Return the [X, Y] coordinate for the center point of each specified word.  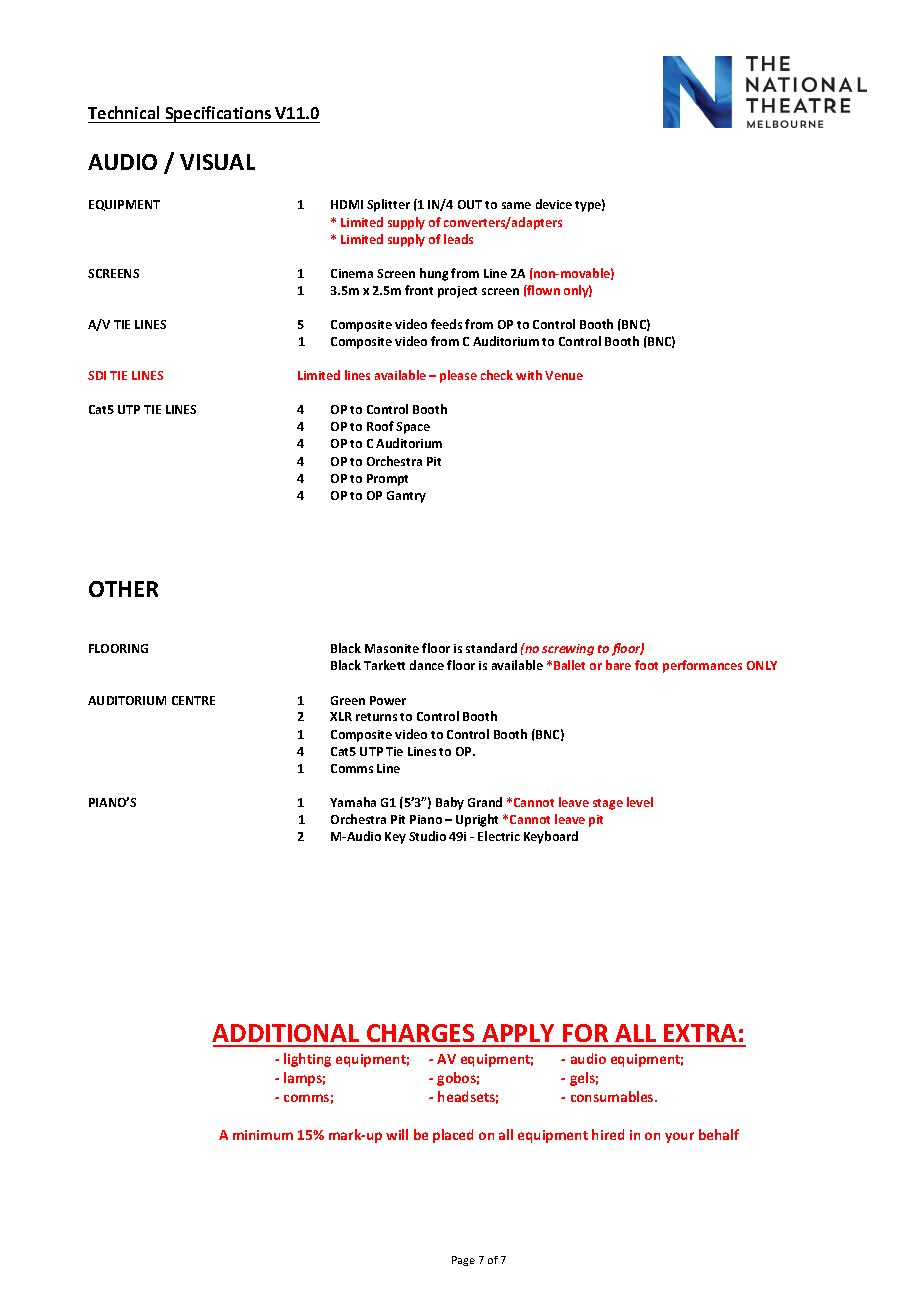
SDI [97, 375]
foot [646, 665]
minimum [263, 1135]
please [458, 376]
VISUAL [217, 162]
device [554, 204]
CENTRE [193, 700]
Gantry [406, 497]
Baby [450, 803]
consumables [613, 1096]
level [640, 802]
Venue [564, 375]
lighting [307, 1060]
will [397, 1134]
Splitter [388, 205]
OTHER [123, 589]
